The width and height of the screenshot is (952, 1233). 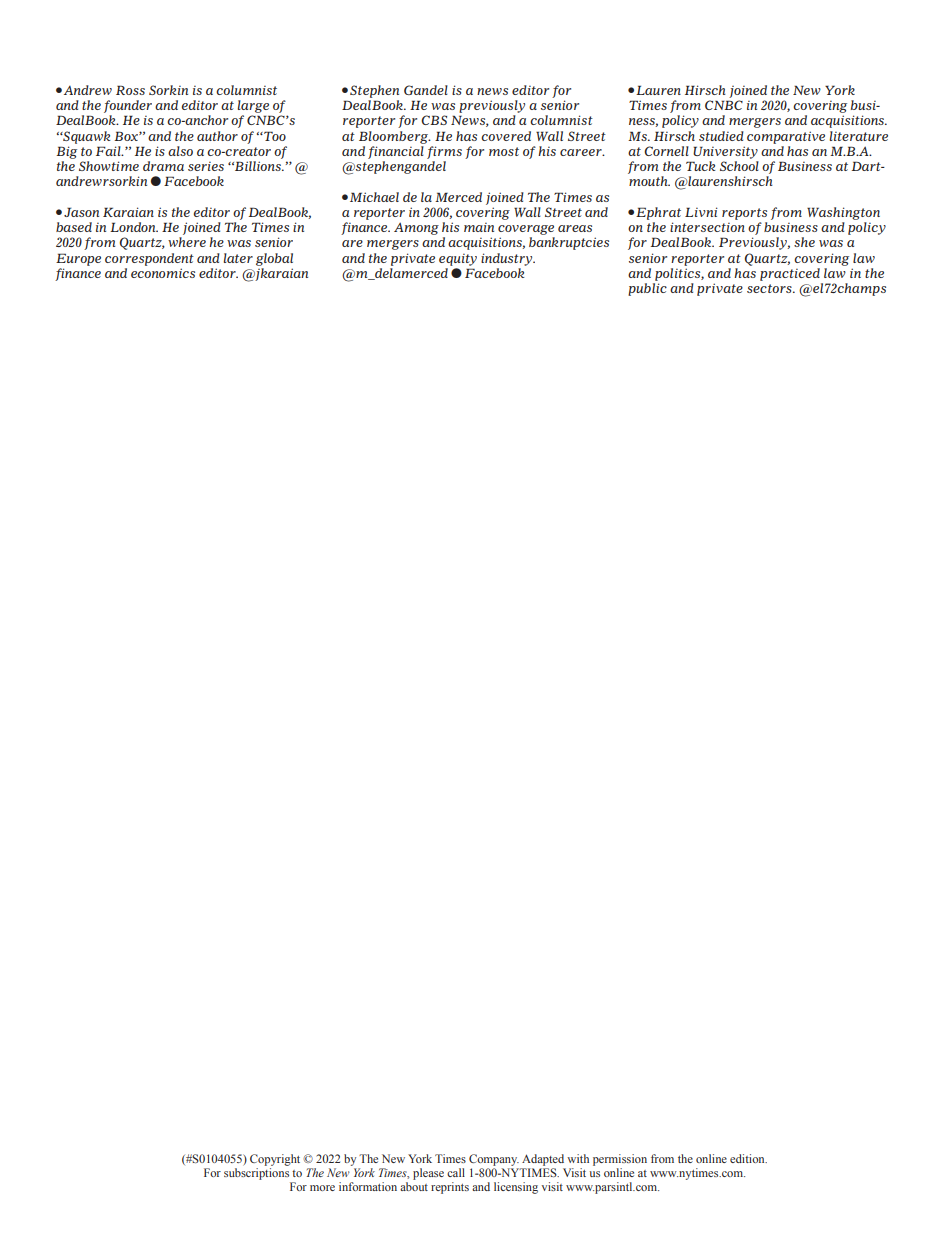 What do you see at coordinates (647, 289) in the screenshot?
I see `public` at bounding box center [647, 289].
